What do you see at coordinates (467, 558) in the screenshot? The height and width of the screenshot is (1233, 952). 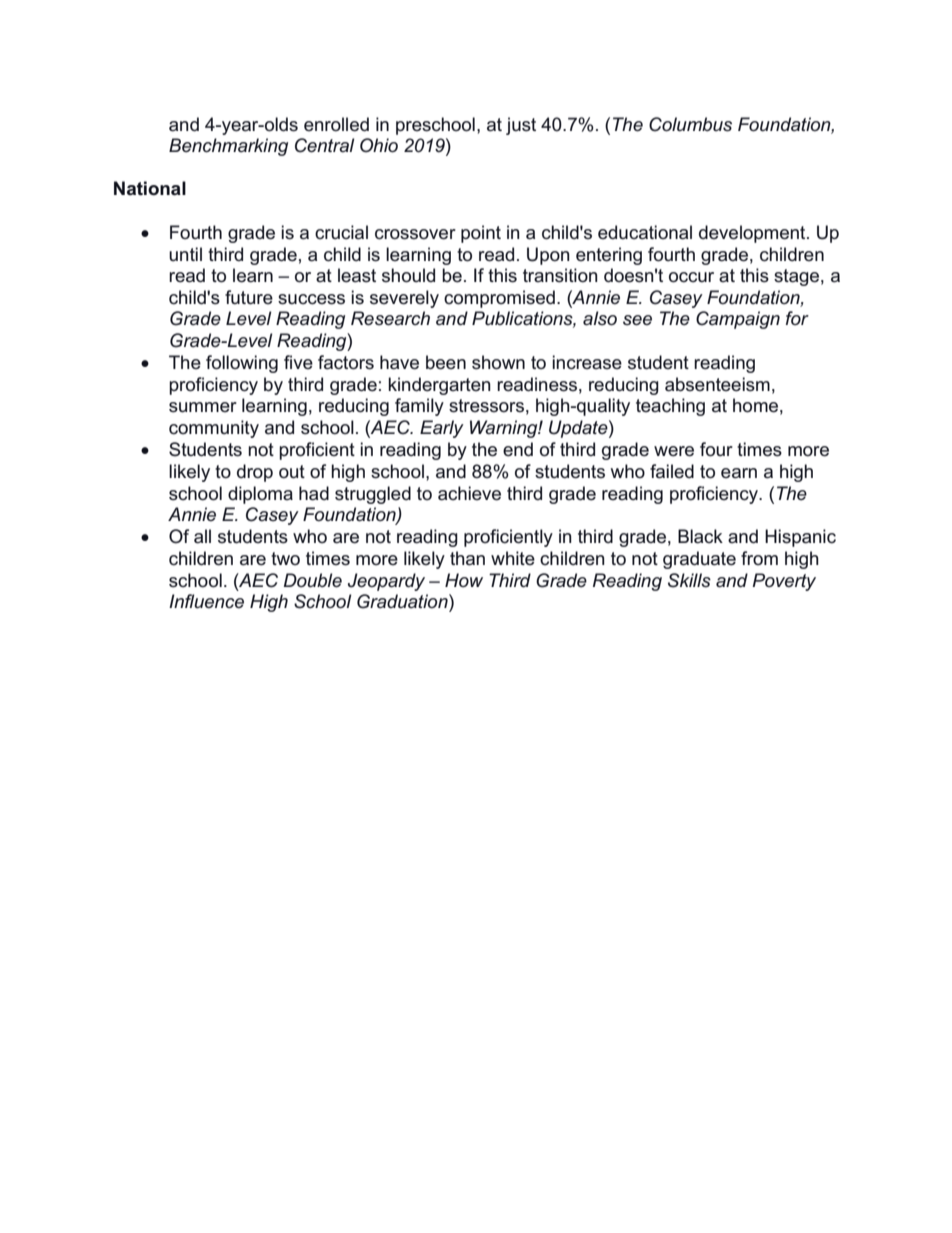 I see `than` at bounding box center [467, 558].
